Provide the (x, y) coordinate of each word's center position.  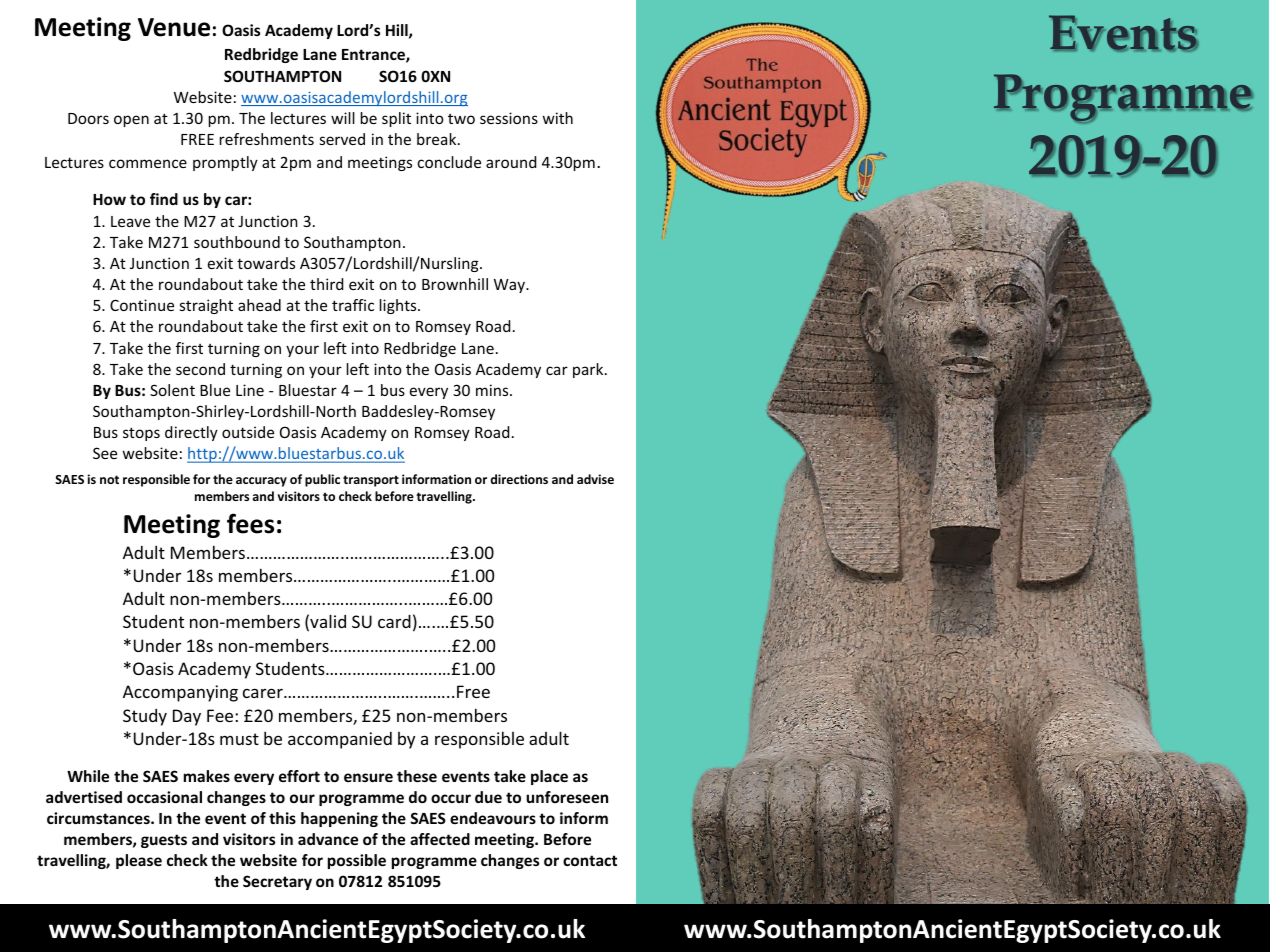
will (343, 118)
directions (519, 479)
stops (141, 434)
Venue (174, 27)
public (322, 480)
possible (357, 861)
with (558, 118)
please (139, 861)
